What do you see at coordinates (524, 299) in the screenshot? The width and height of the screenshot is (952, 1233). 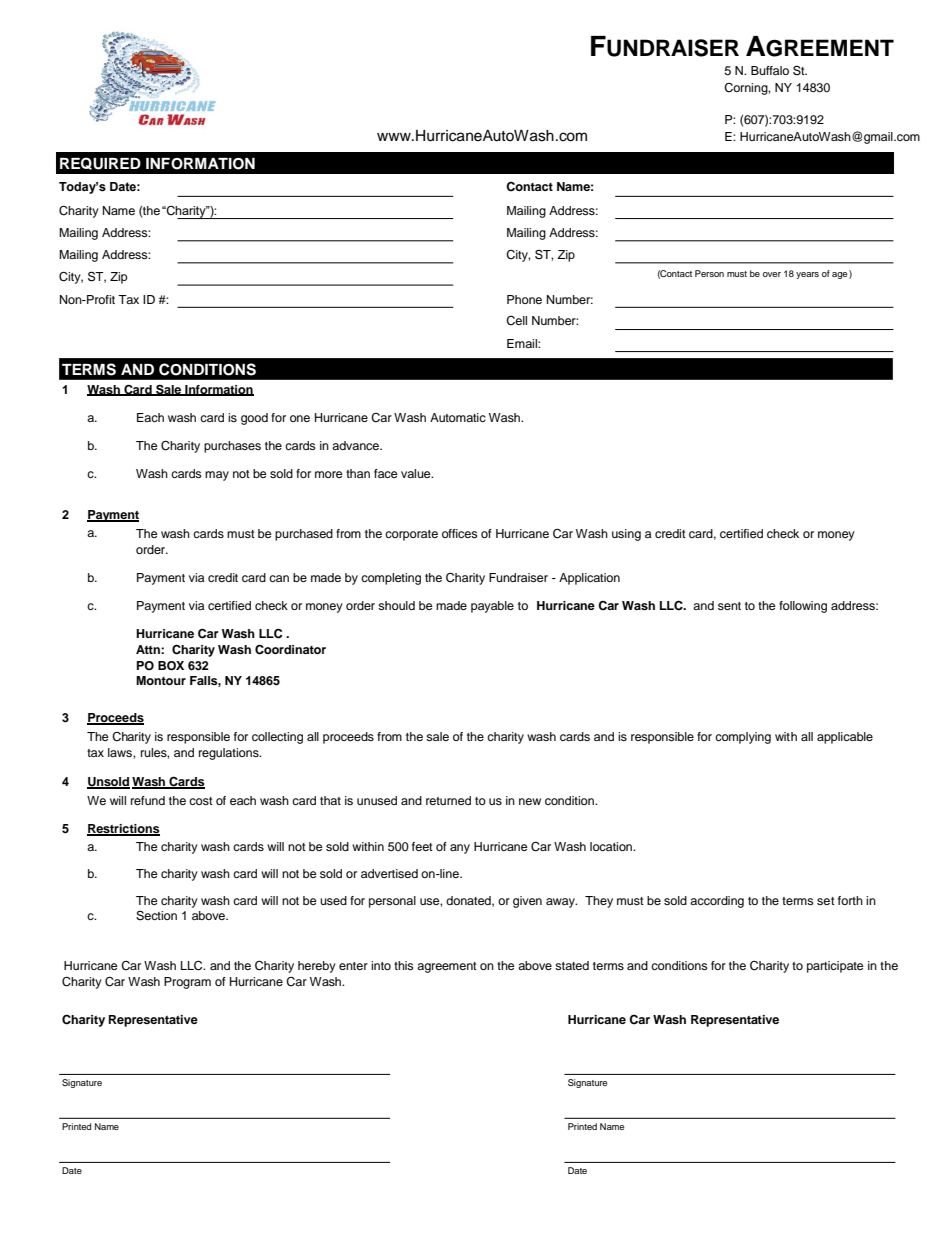 I see `Phone` at bounding box center [524, 299].
